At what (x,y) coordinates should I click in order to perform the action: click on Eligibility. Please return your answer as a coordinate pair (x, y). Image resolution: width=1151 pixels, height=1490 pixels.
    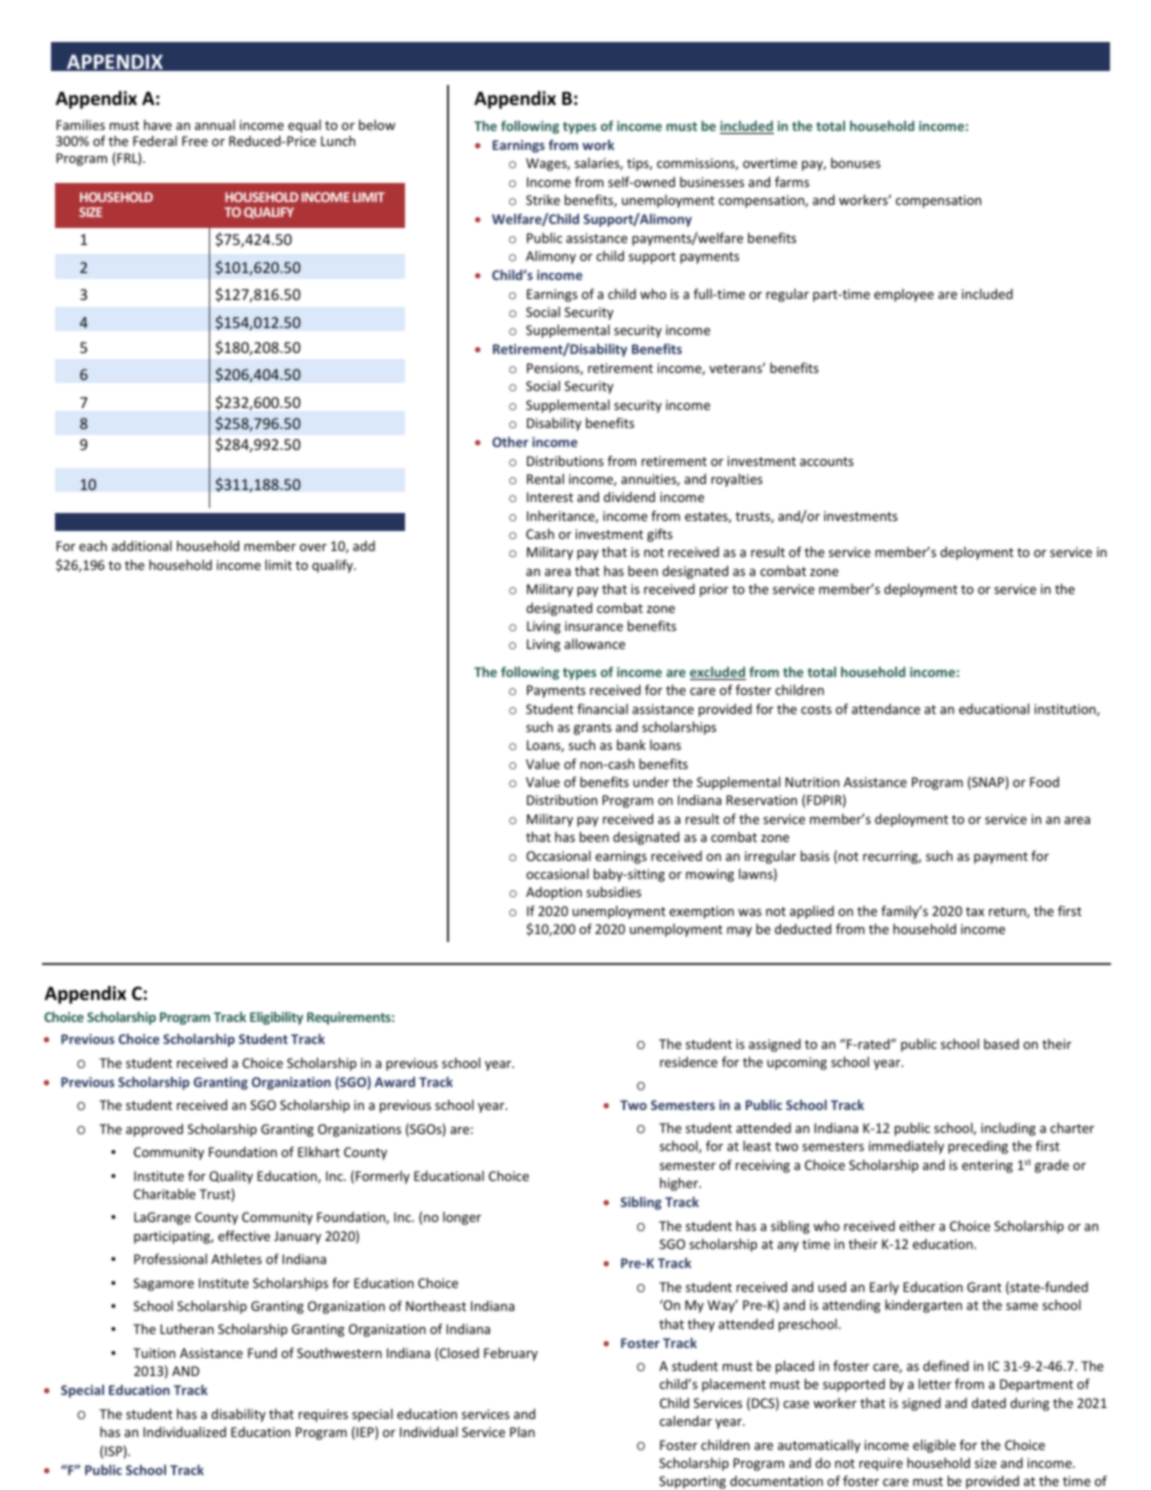
    Looking at the image, I should click on (276, 1018).
